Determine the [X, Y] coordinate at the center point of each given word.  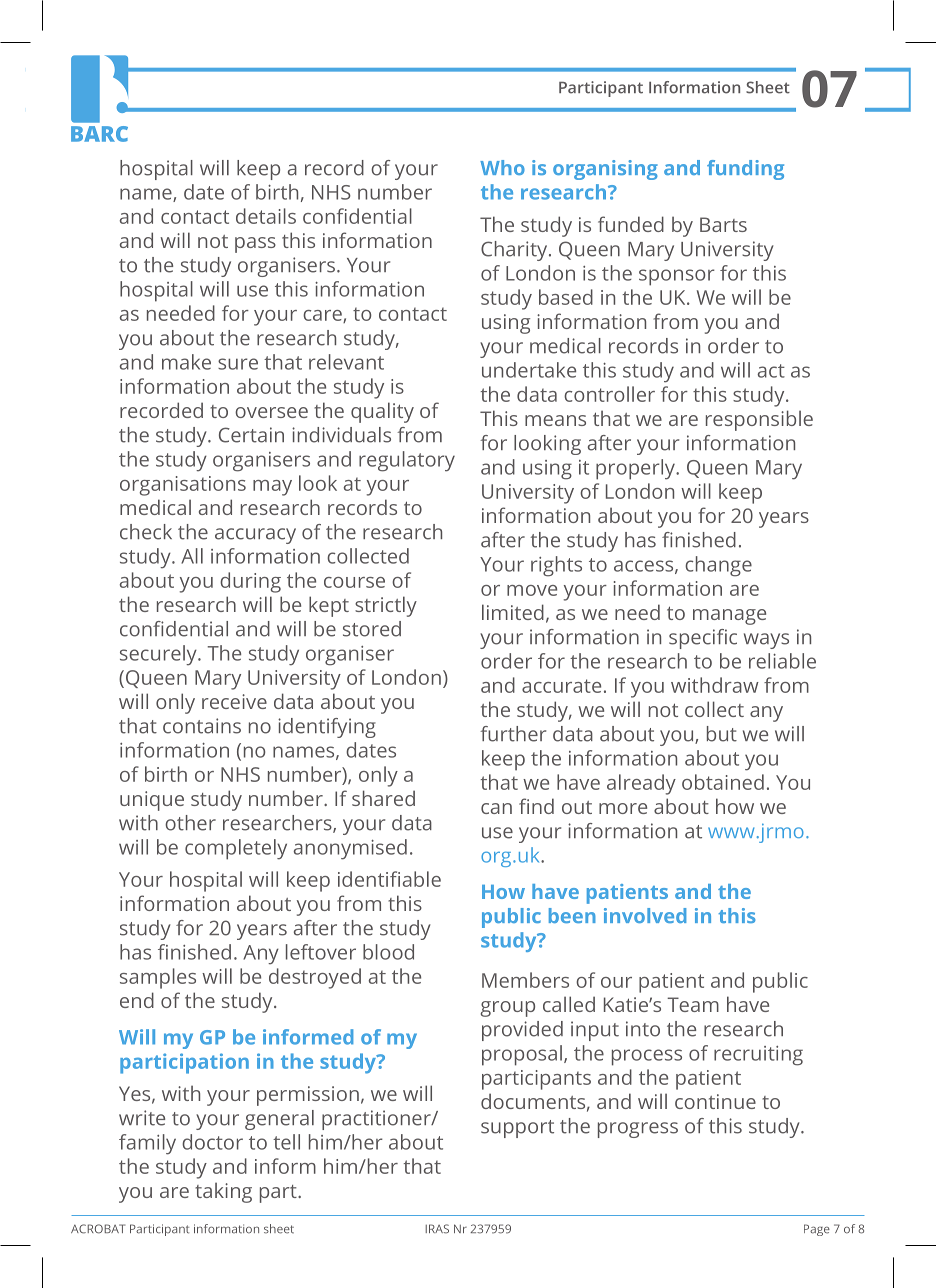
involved [645, 915]
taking [223, 1192]
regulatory [407, 461]
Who [502, 167]
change [718, 566]
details [266, 216]
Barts [723, 224]
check [146, 532]
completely [236, 849]
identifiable [389, 879]
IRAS [437, 1229]
